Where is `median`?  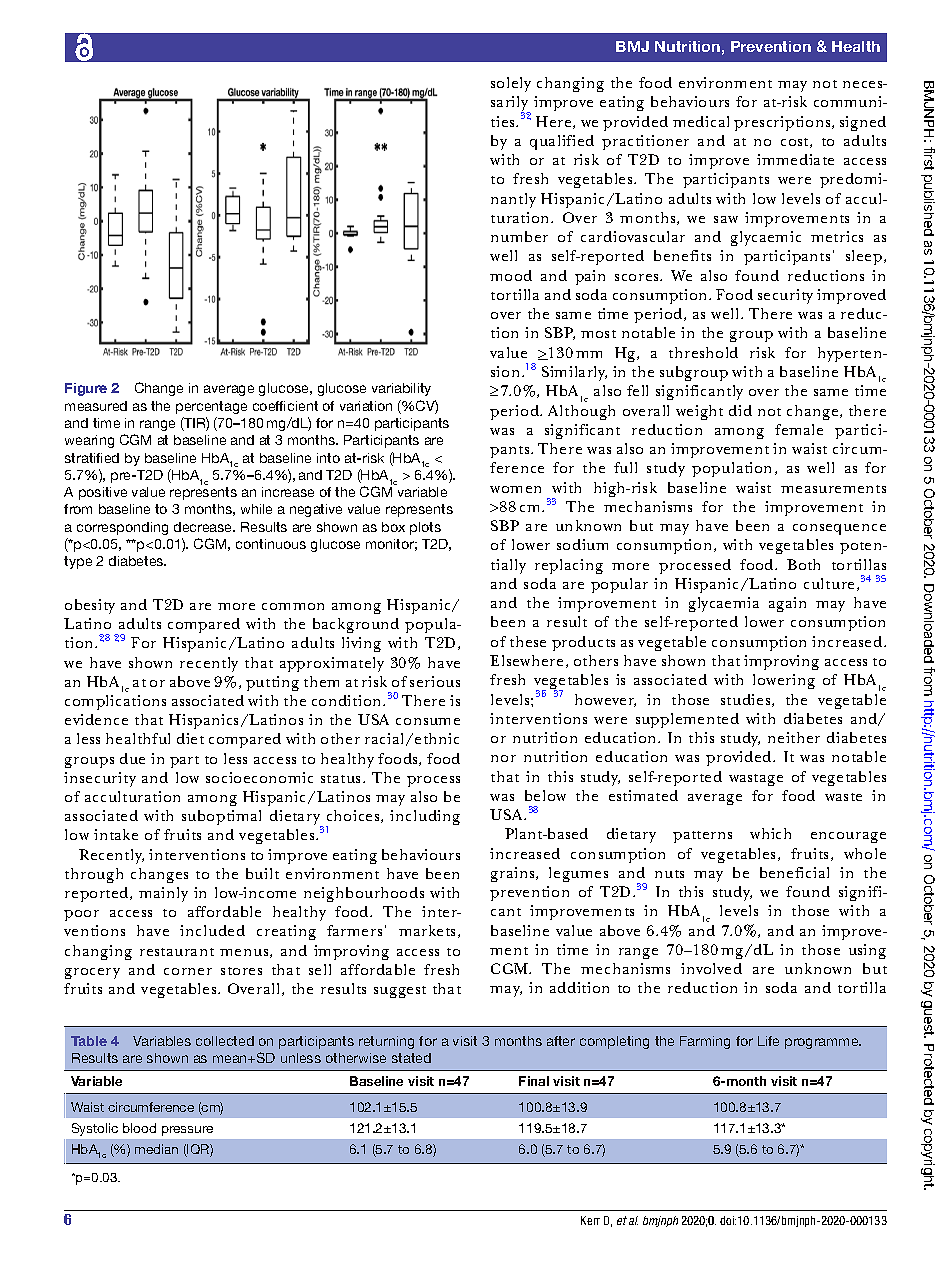 median is located at coordinates (156, 1149).
